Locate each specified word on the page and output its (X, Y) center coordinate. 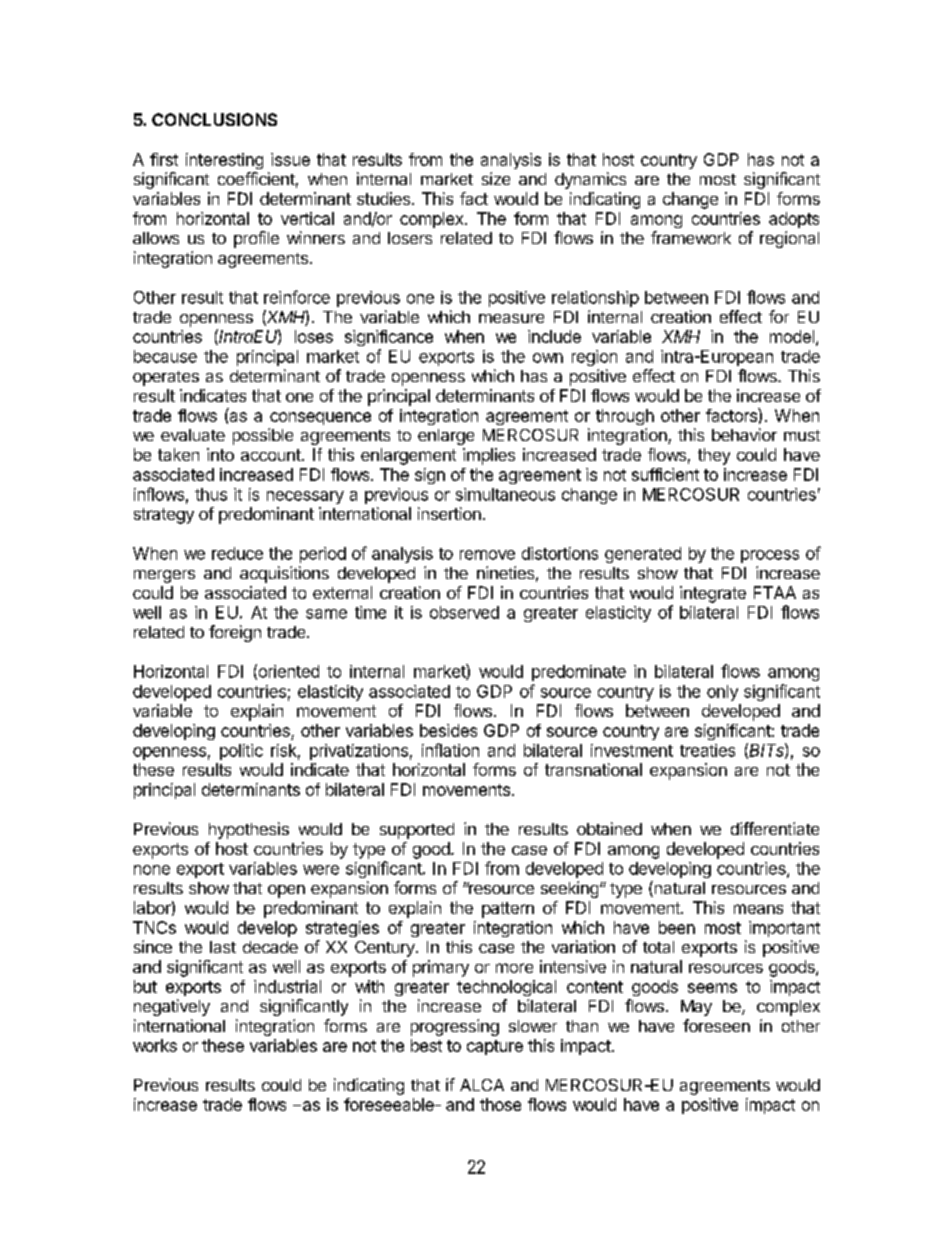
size (496, 178)
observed (464, 612)
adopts (794, 220)
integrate (713, 594)
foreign (235, 633)
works (155, 1045)
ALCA (482, 1085)
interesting (224, 161)
